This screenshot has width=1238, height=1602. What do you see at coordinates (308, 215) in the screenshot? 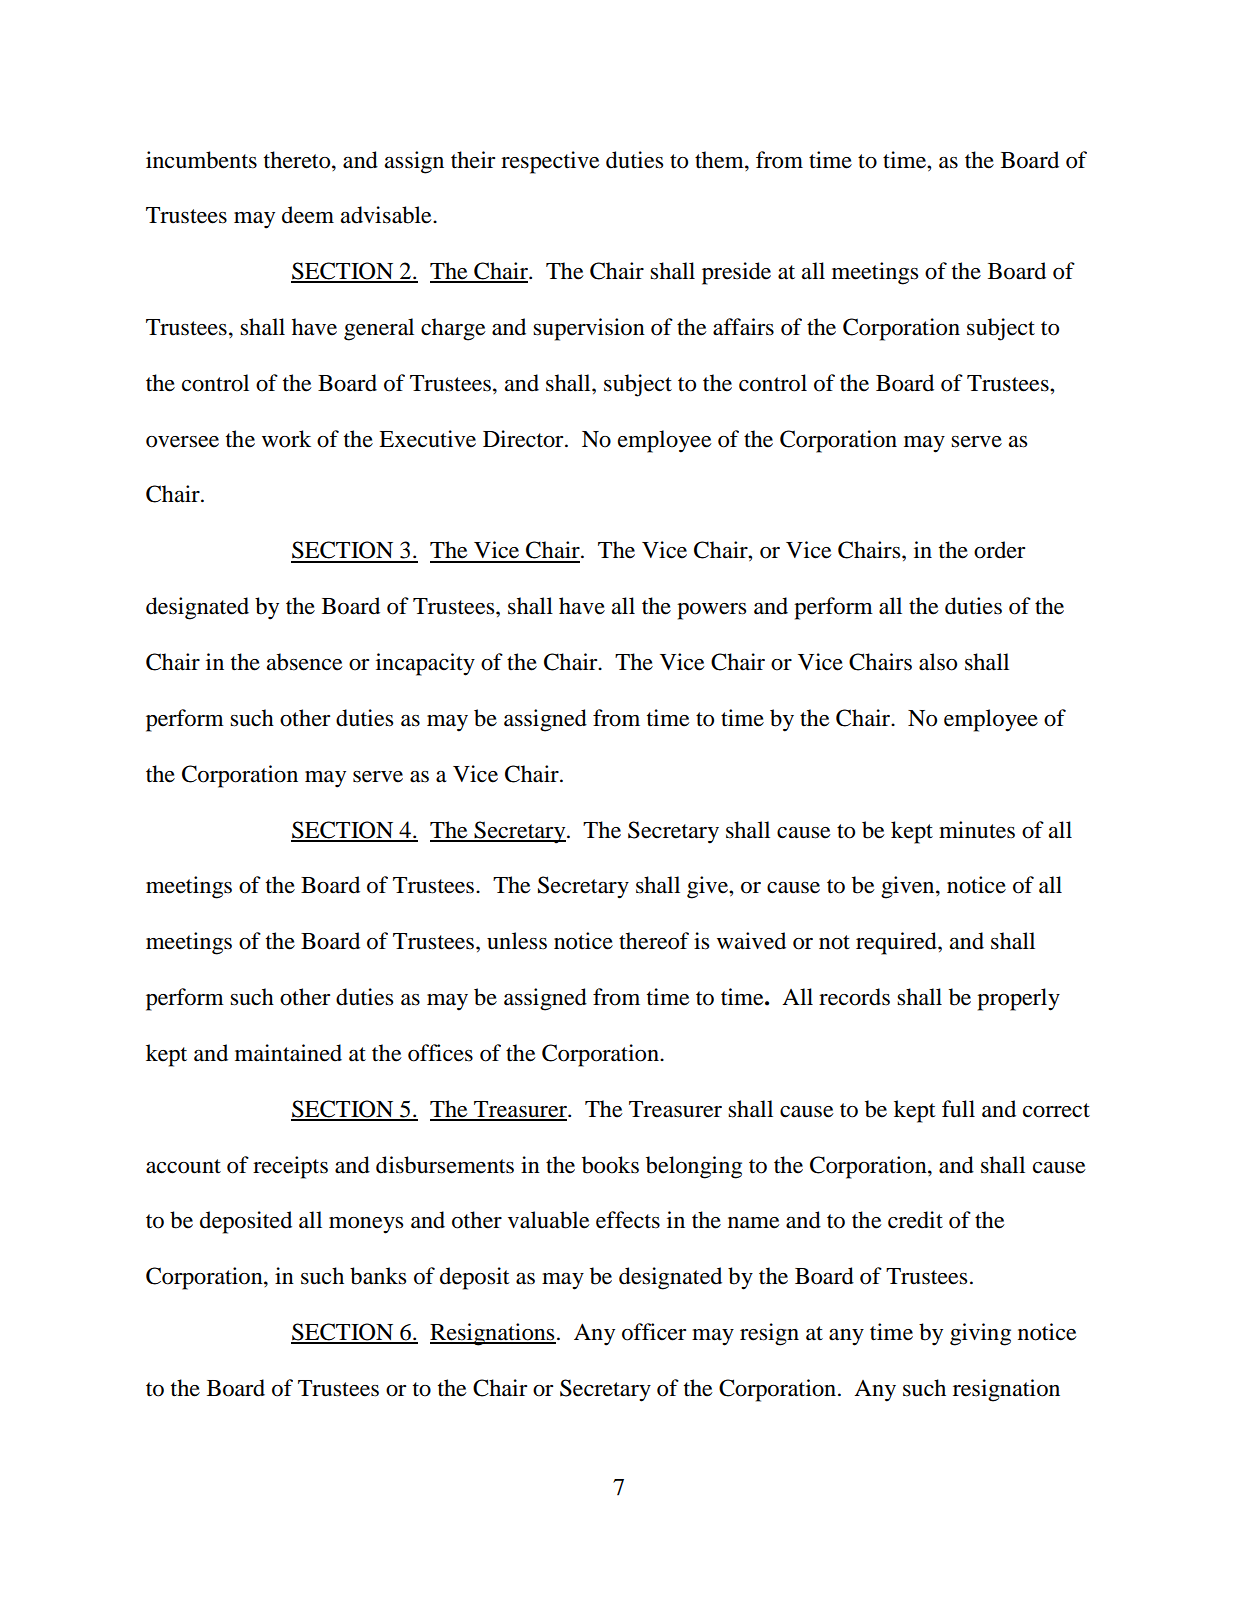
I see `deem` at bounding box center [308, 215].
